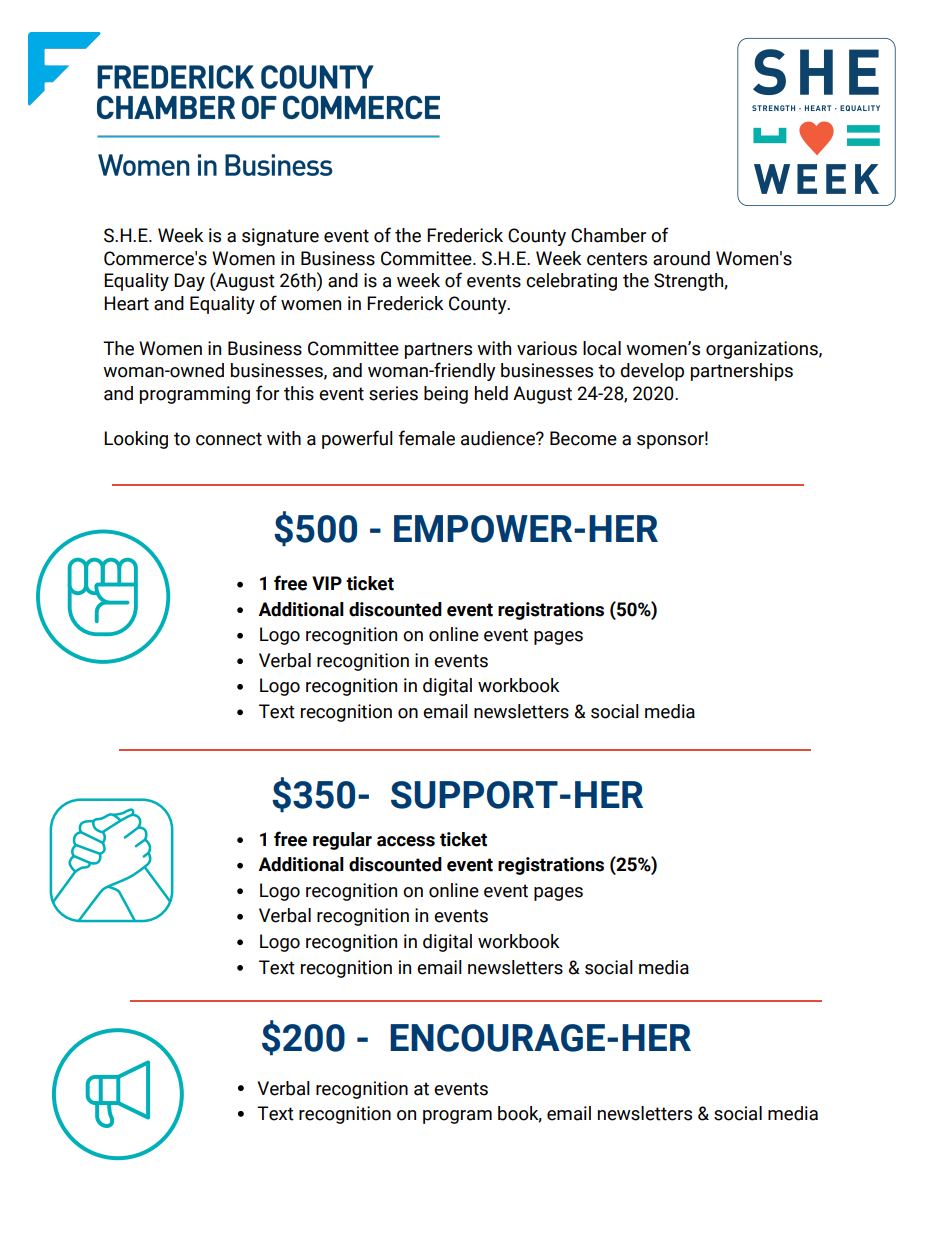 The image size is (952, 1233). What do you see at coordinates (267, 393) in the document?
I see `for` at bounding box center [267, 393].
